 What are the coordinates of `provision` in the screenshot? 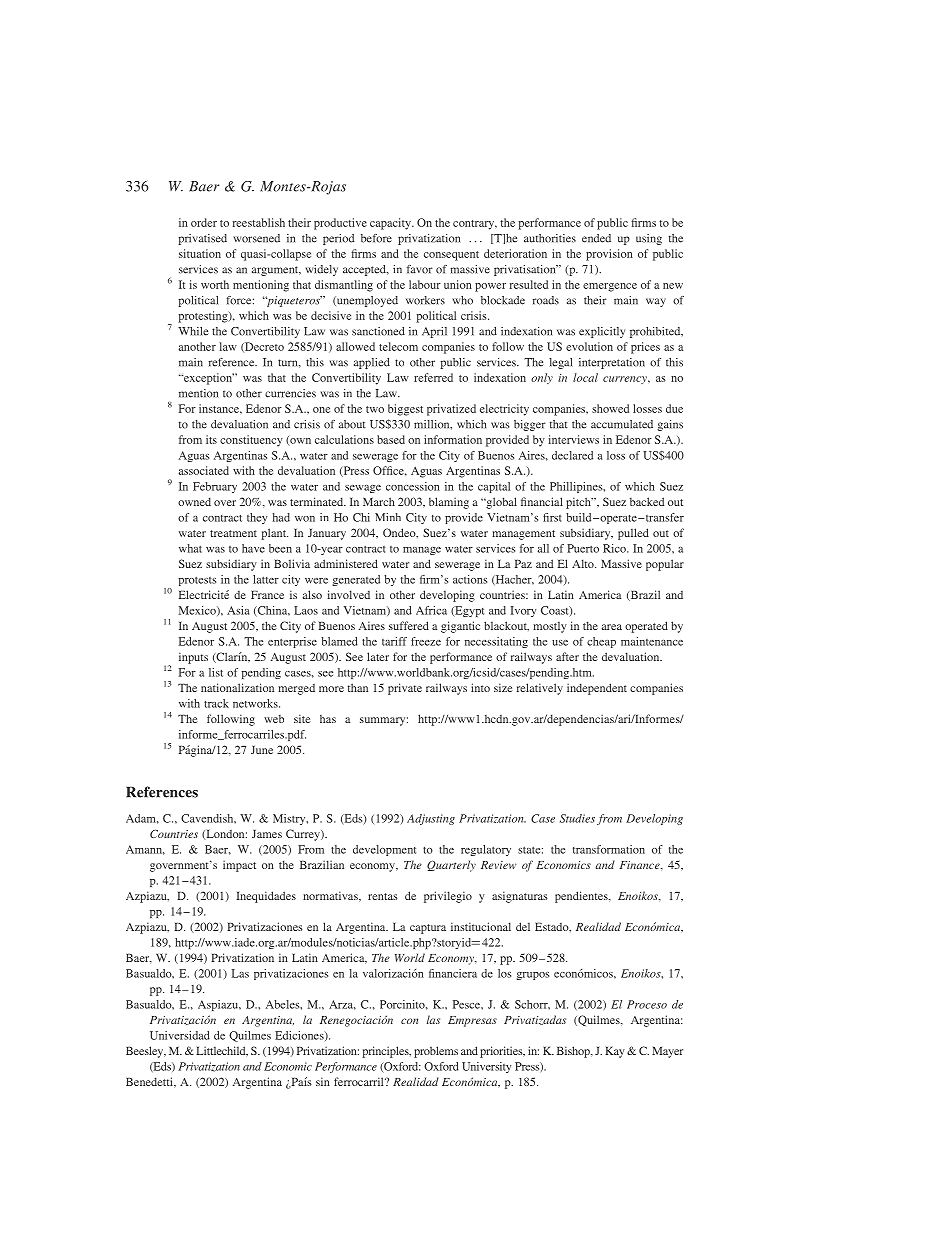 It's located at (609, 255).
